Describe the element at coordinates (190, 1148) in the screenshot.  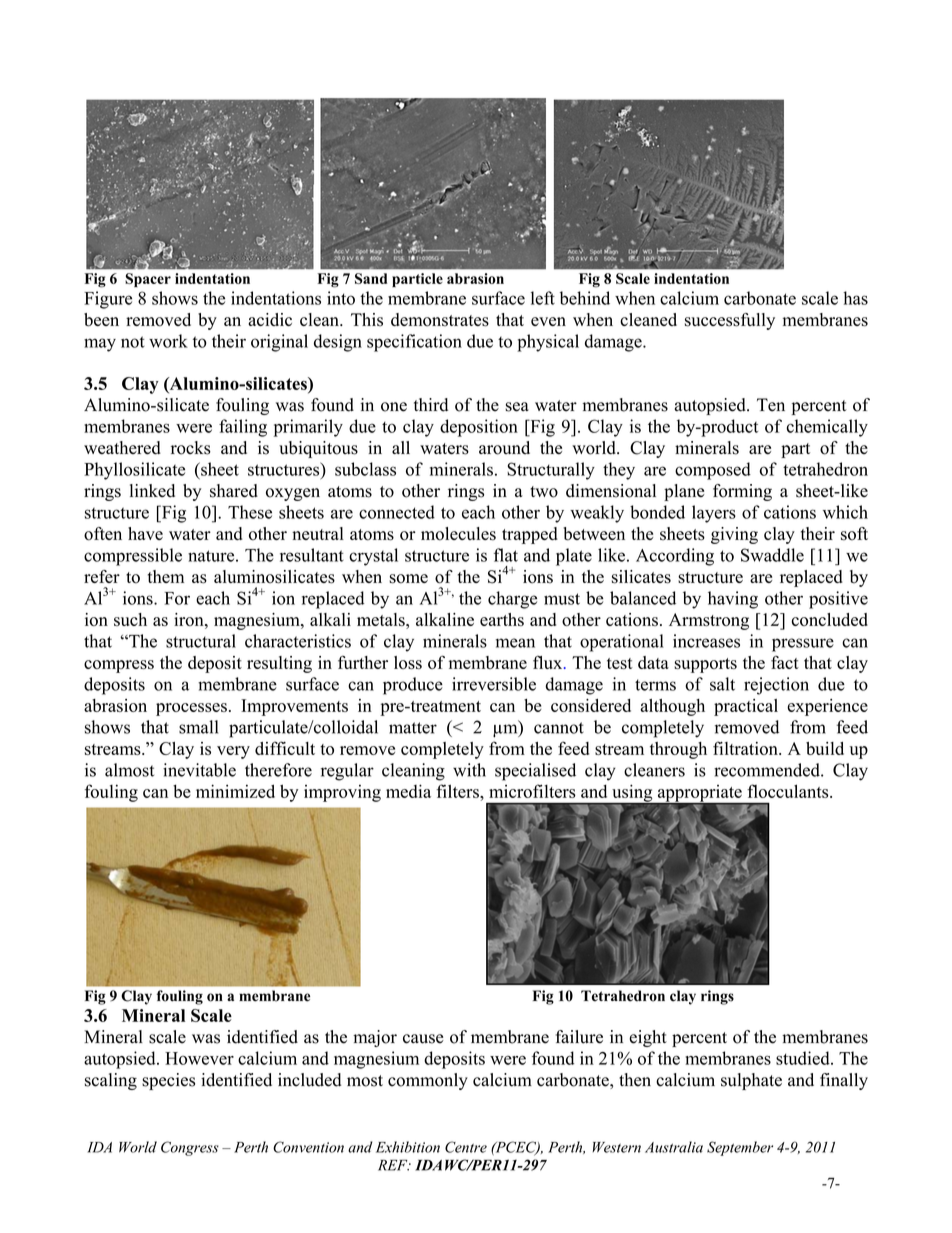
I see `Congress` at that location.
